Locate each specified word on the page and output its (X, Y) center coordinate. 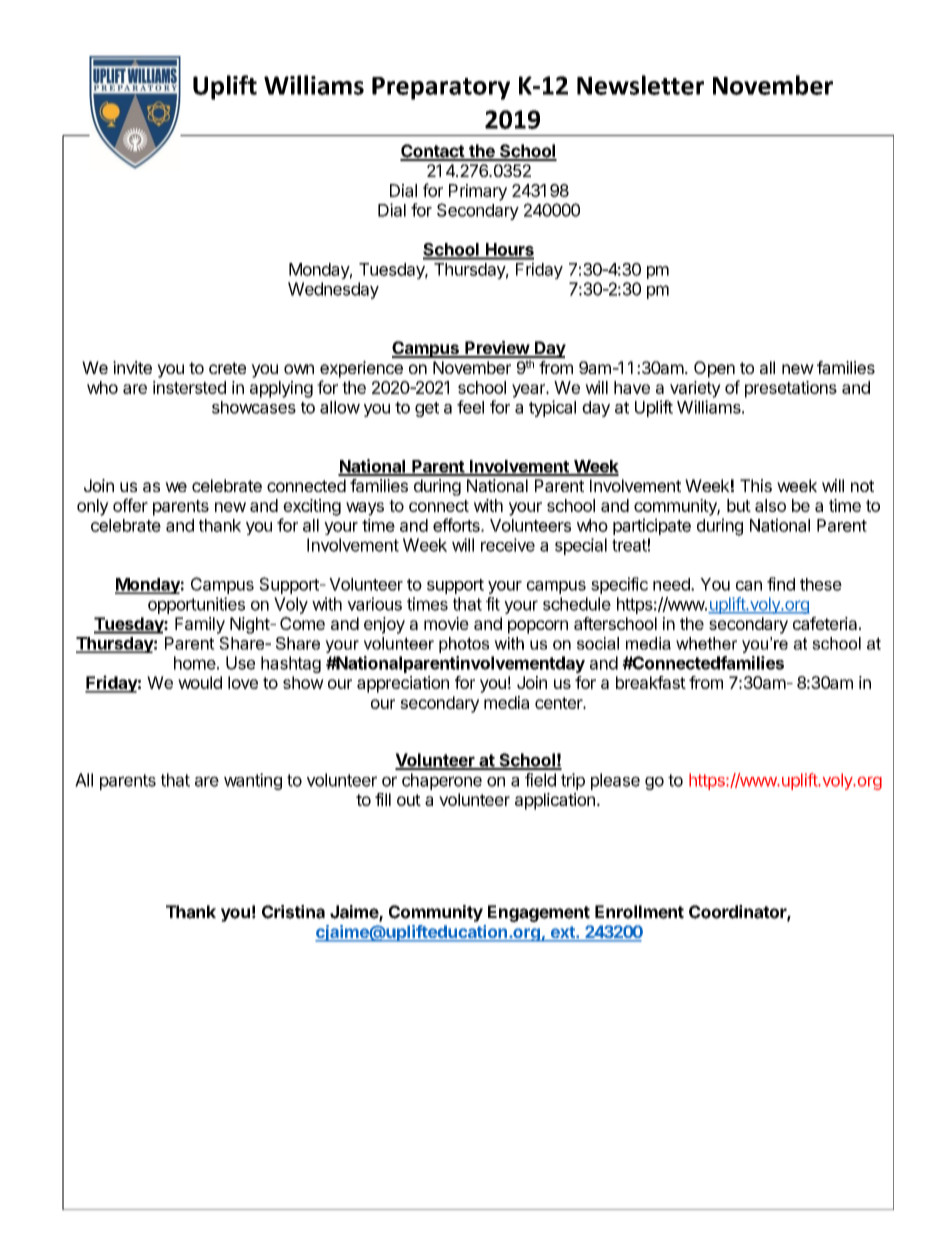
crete (227, 368)
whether (706, 643)
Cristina (293, 912)
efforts (457, 525)
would (200, 682)
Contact (433, 152)
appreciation (403, 684)
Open (714, 369)
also (770, 505)
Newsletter (640, 85)
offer (130, 505)
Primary (478, 192)
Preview (497, 349)
